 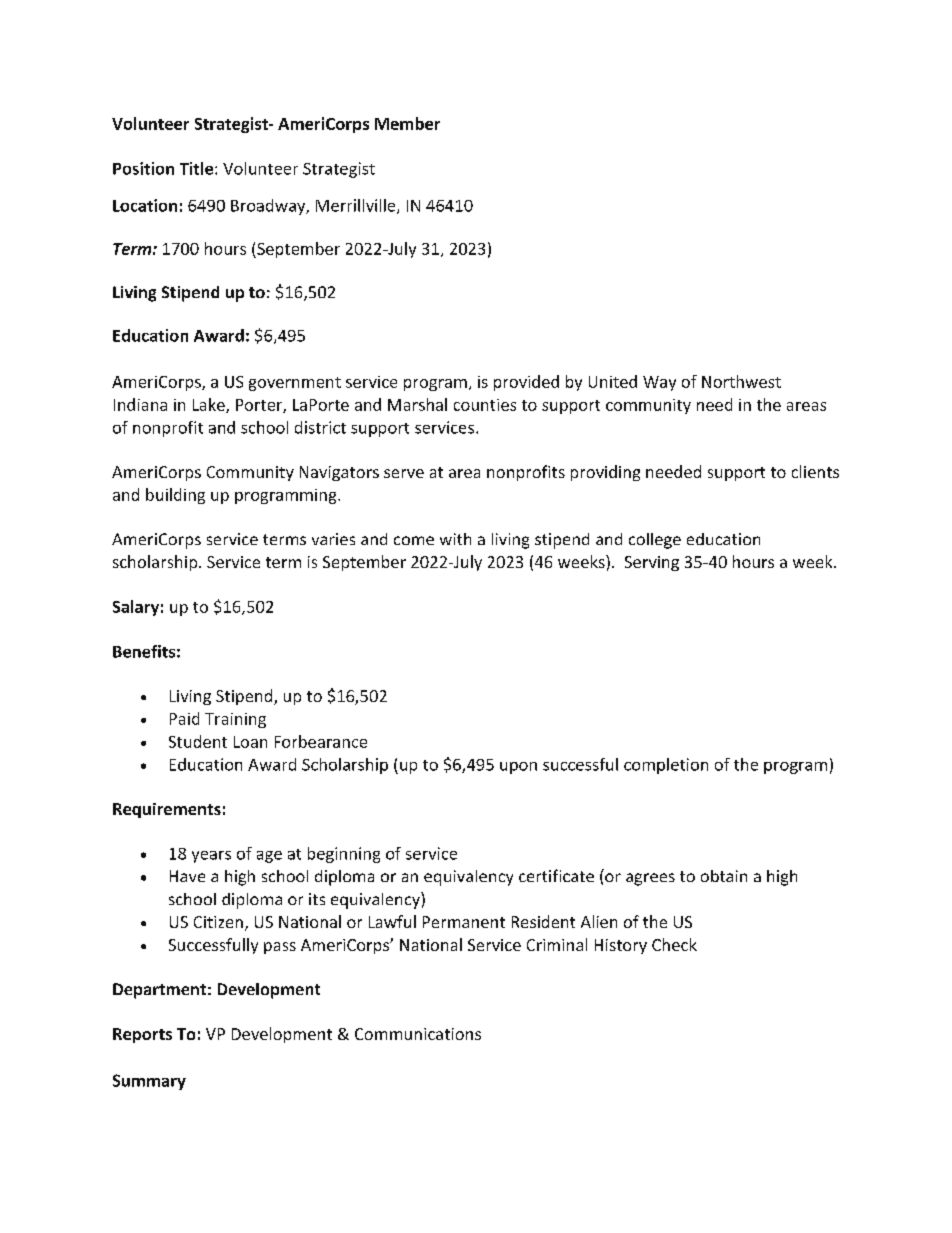 What do you see at coordinates (741, 381) in the screenshot?
I see `Northwest` at bounding box center [741, 381].
